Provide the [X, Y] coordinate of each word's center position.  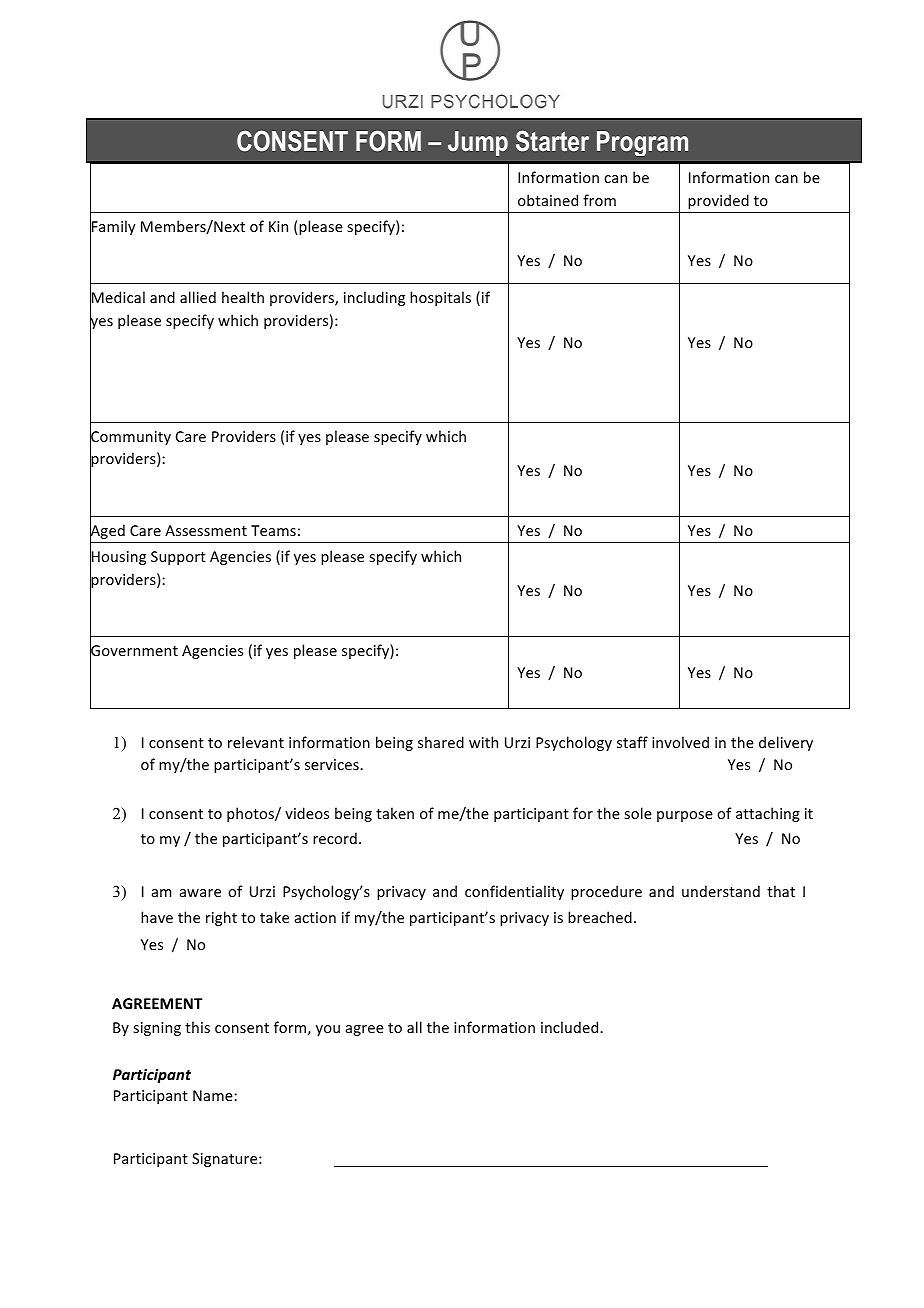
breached [600, 917]
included [571, 1027]
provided [718, 201]
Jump [478, 143]
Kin [278, 226]
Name [214, 1095]
